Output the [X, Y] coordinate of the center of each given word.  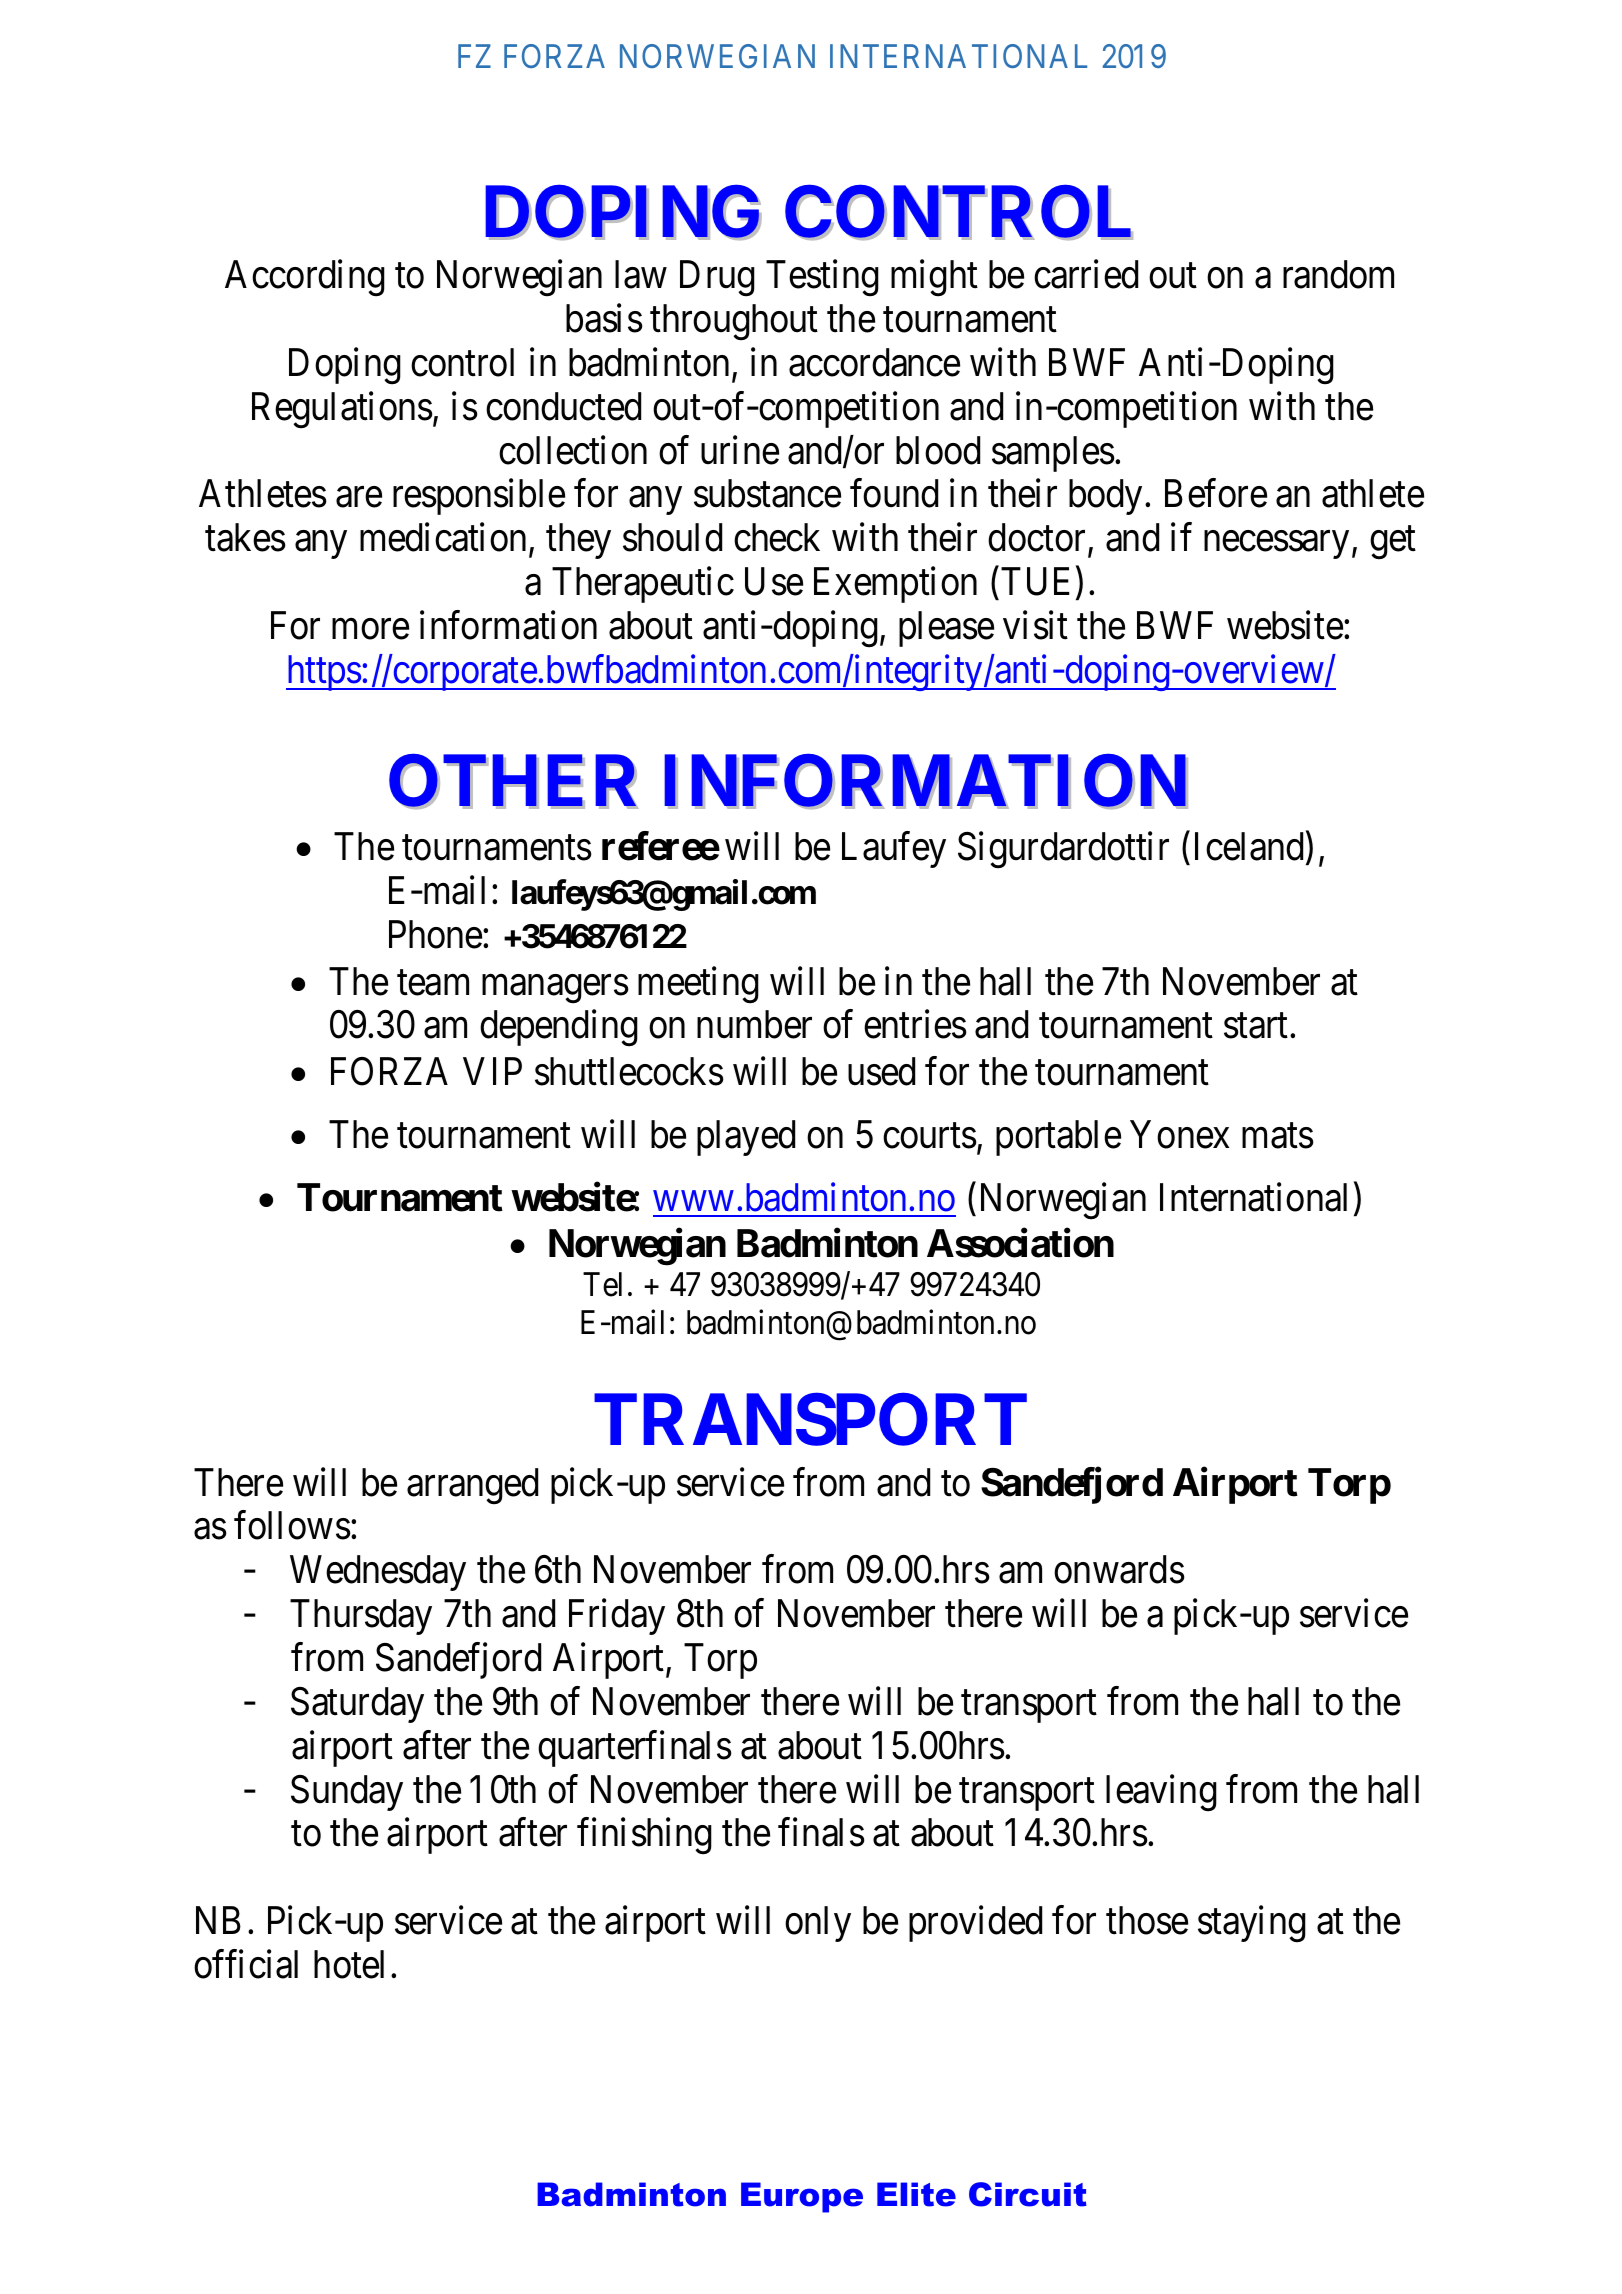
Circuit [1028, 2194]
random [1338, 274]
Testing [822, 278]
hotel [349, 1964]
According [305, 278]
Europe [802, 2197]
